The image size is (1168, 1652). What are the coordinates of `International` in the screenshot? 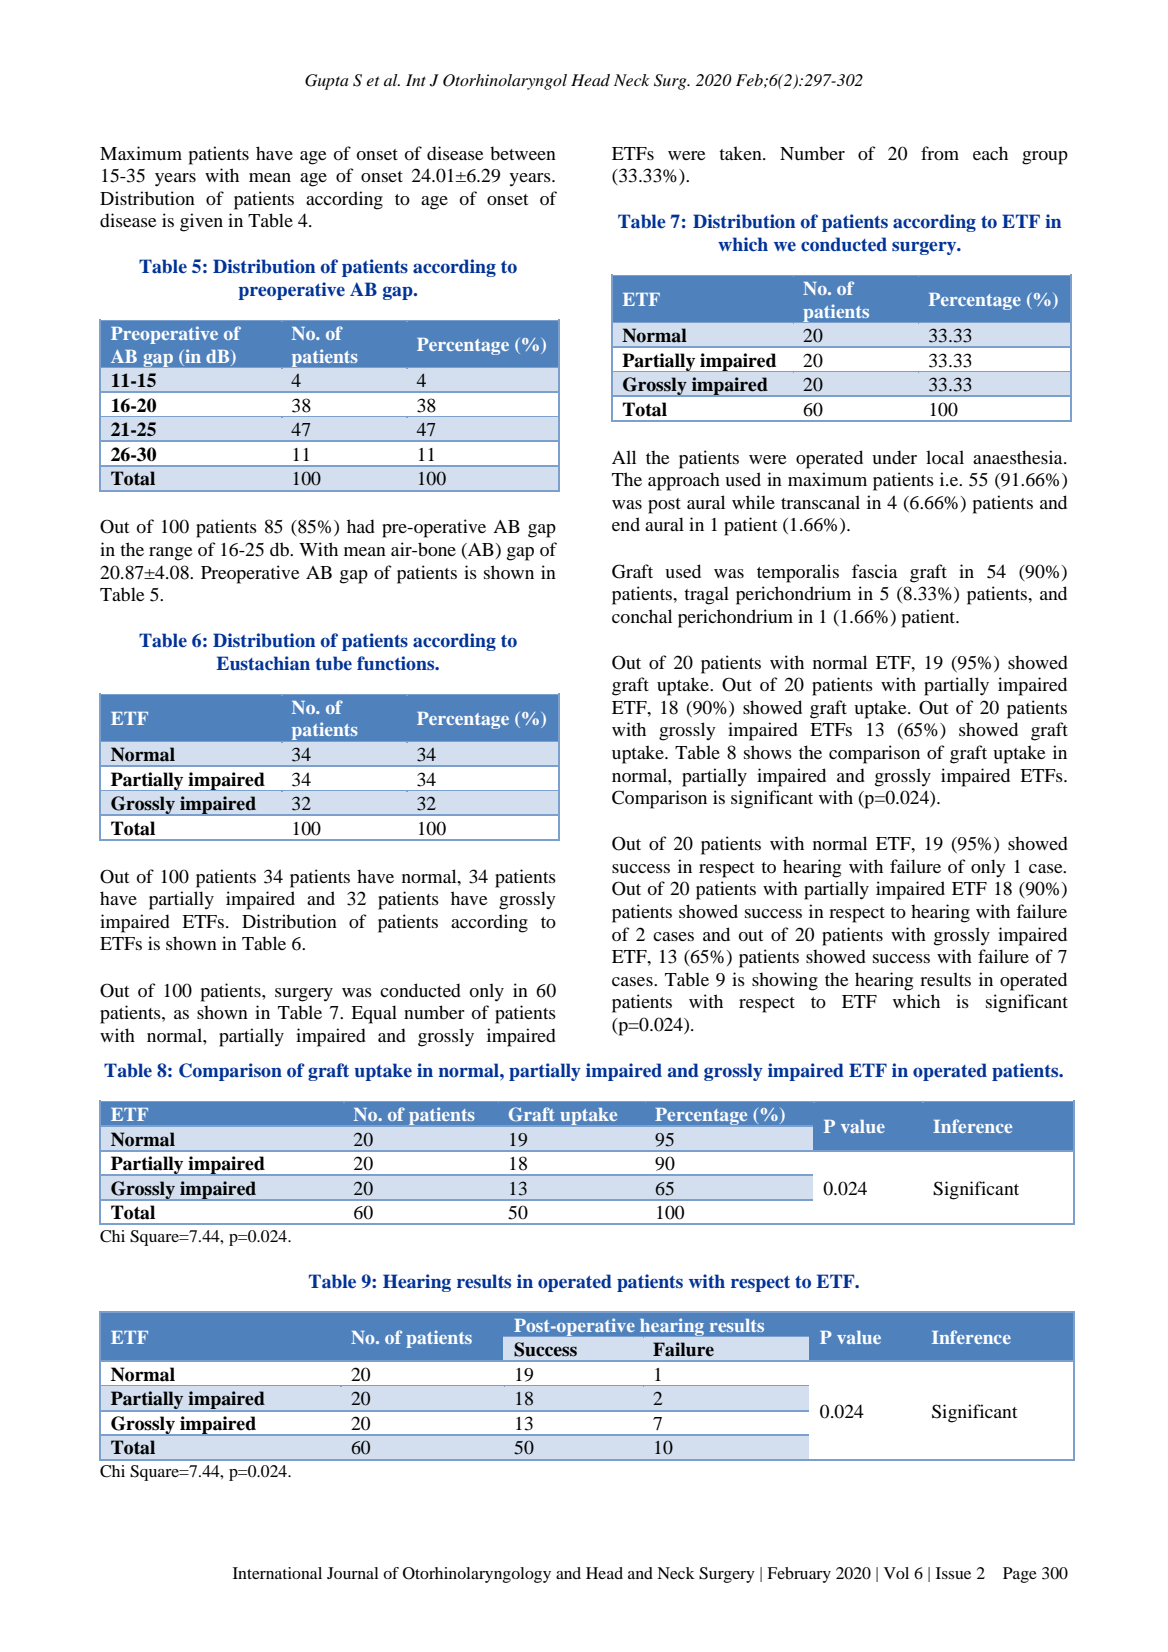 It's located at (277, 1573).
